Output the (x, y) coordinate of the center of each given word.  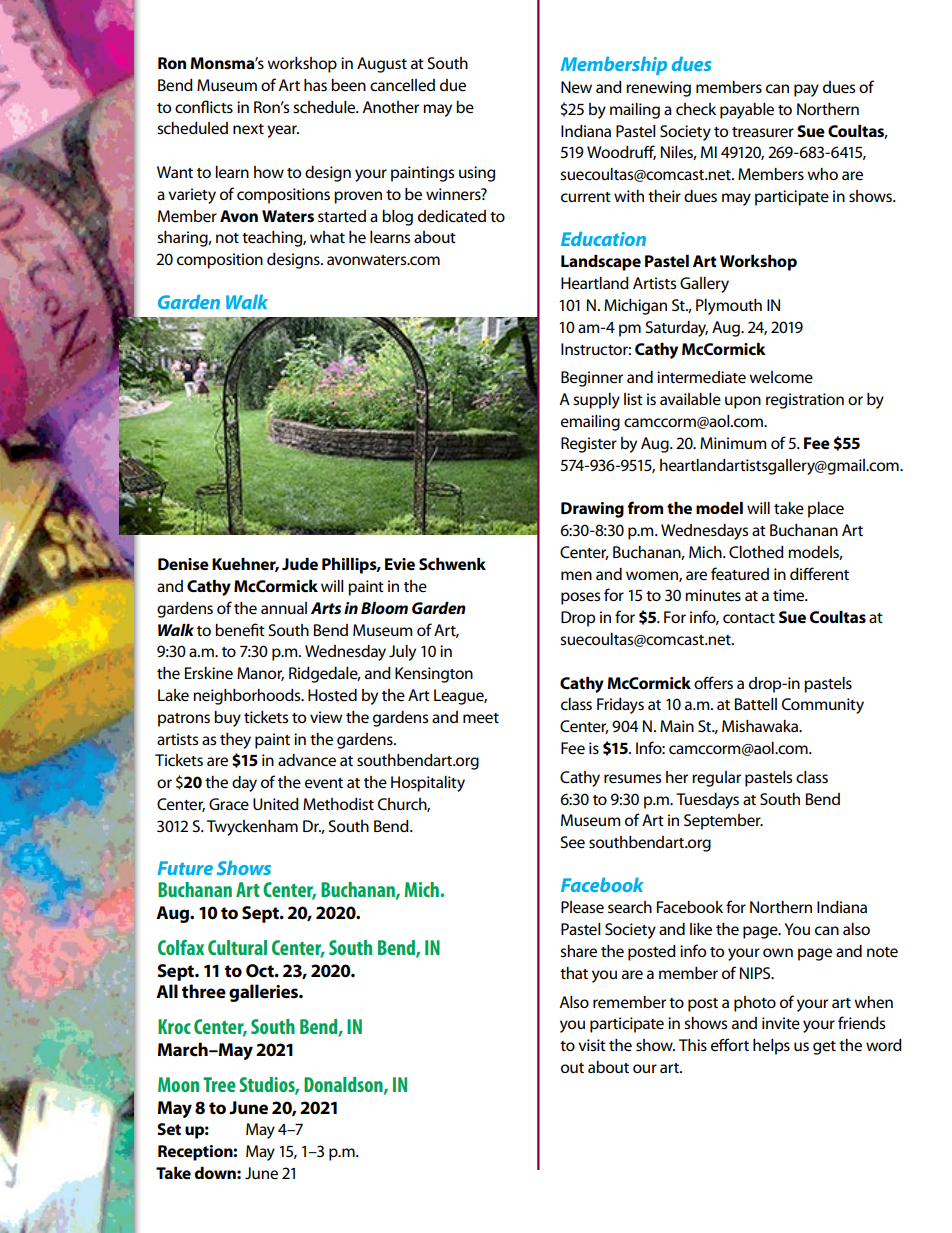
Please (582, 907)
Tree (219, 1084)
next (248, 129)
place (826, 510)
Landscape (601, 263)
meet (481, 718)
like (701, 929)
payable (747, 111)
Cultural (237, 947)
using (477, 174)
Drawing (592, 510)
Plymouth (729, 307)
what (327, 237)
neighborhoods (248, 697)
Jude (300, 564)
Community (823, 706)
